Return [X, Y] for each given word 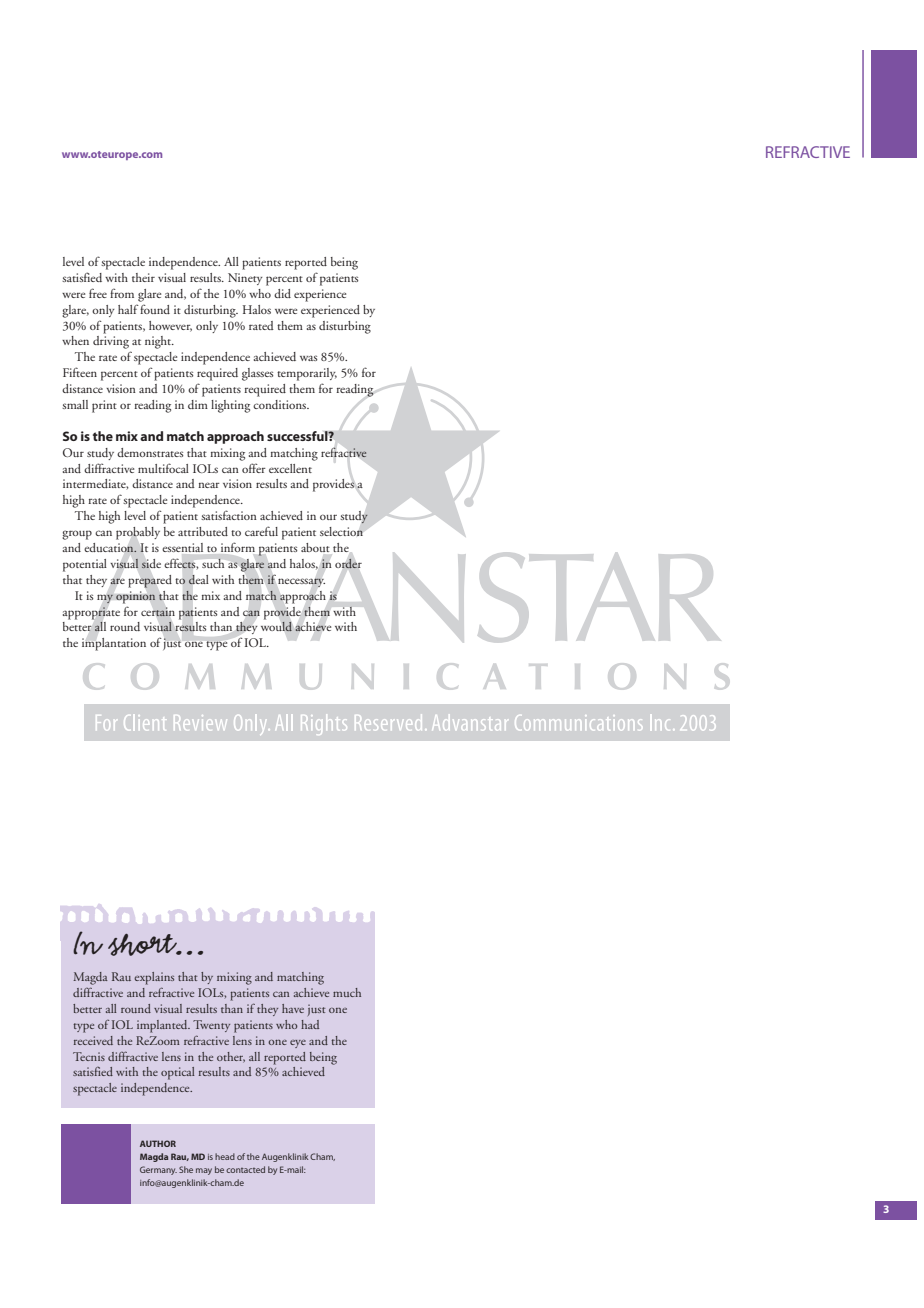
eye [298, 1044]
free [98, 293]
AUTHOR [158, 1143]
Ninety [245, 279]
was [308, 358]
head [225, 1156]
